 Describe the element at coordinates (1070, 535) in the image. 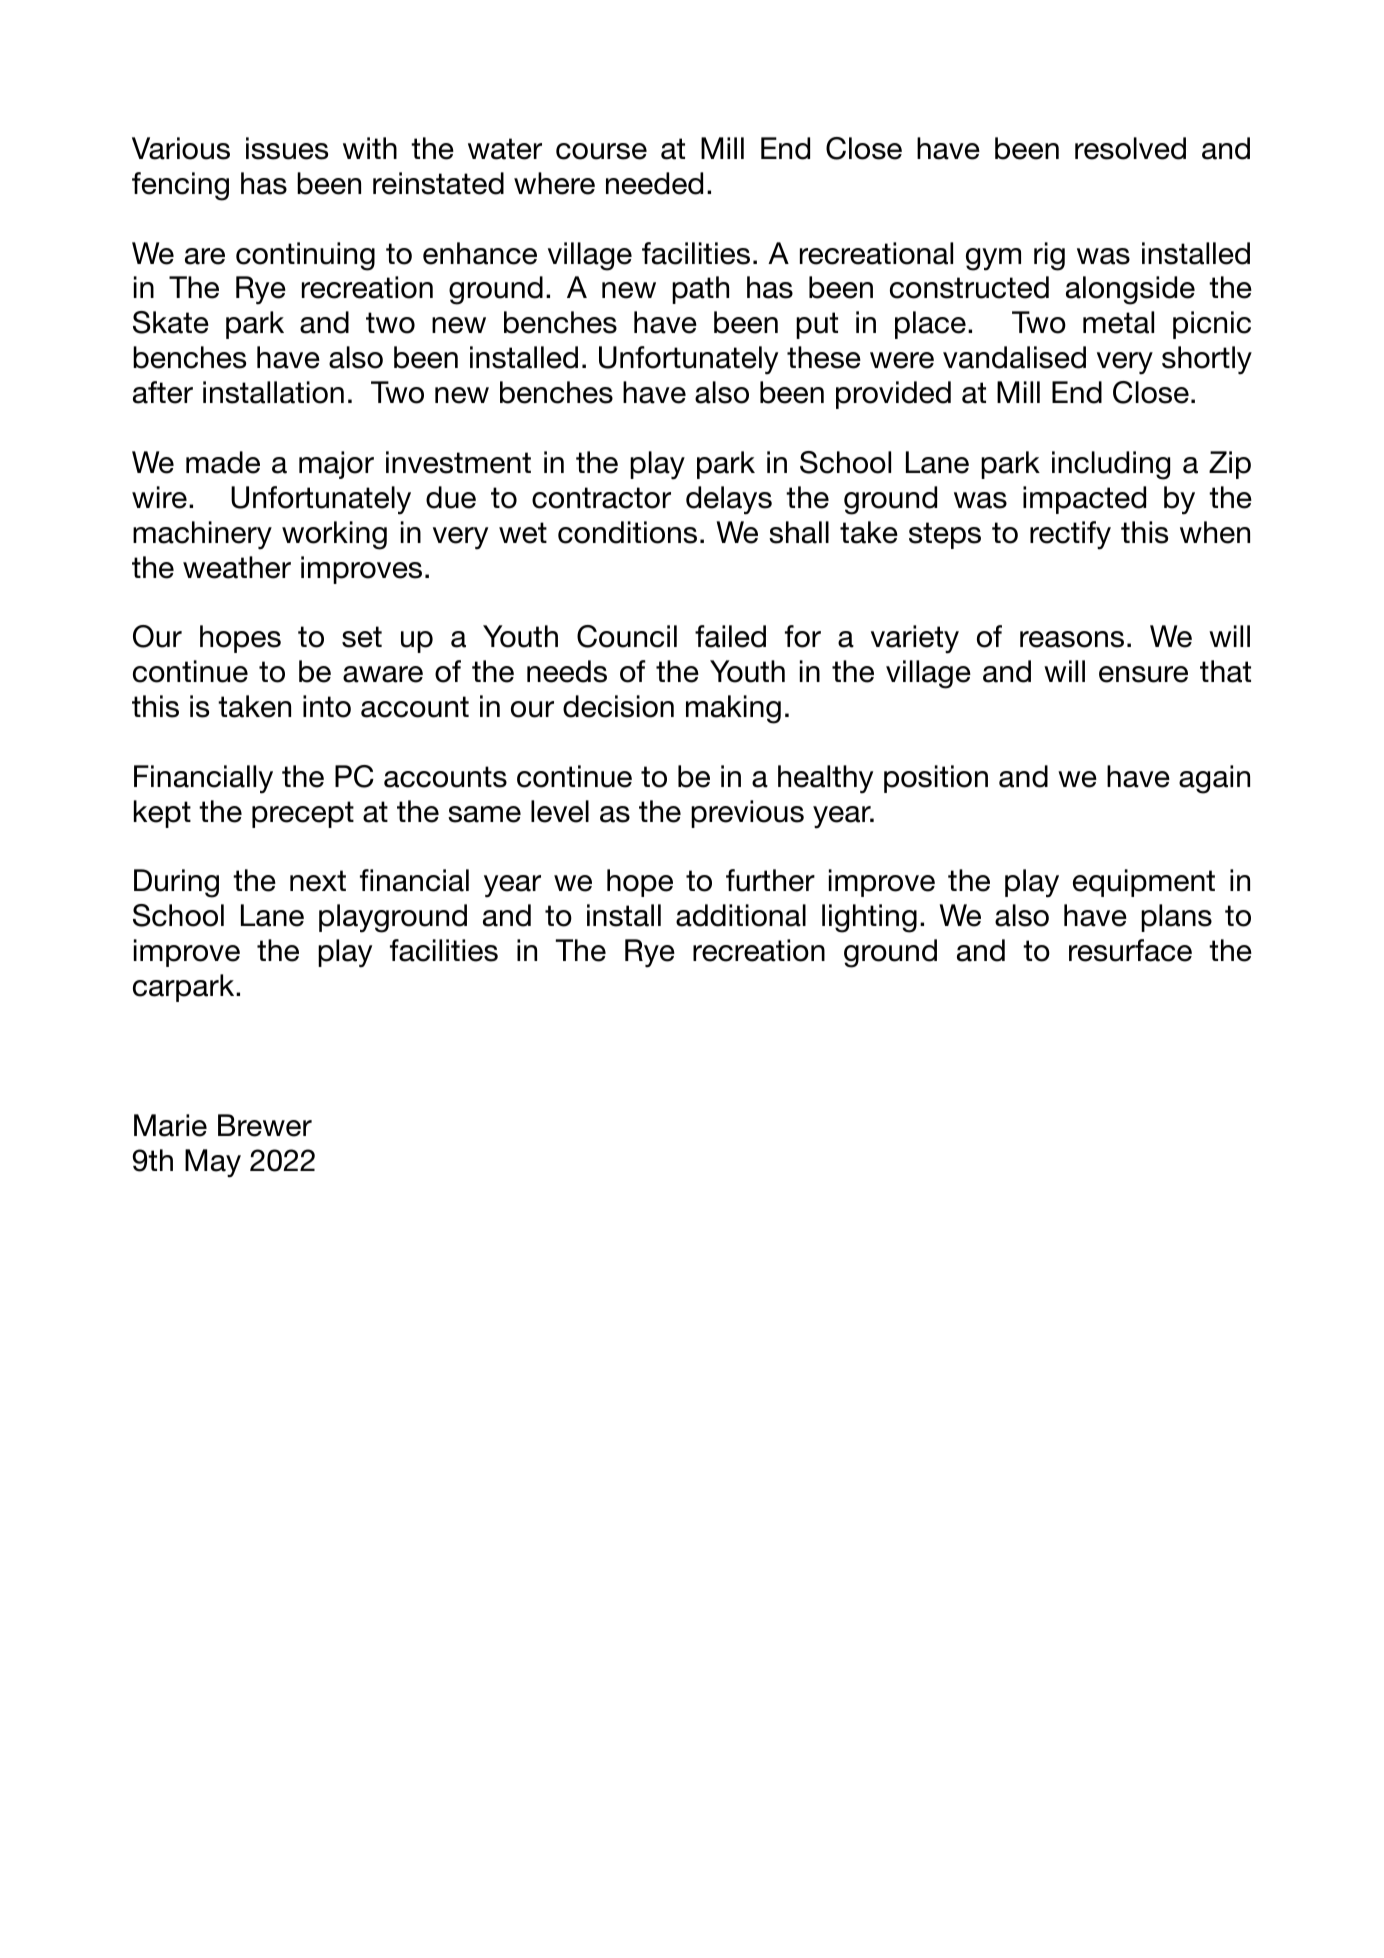

I see `rectify` at that location.
